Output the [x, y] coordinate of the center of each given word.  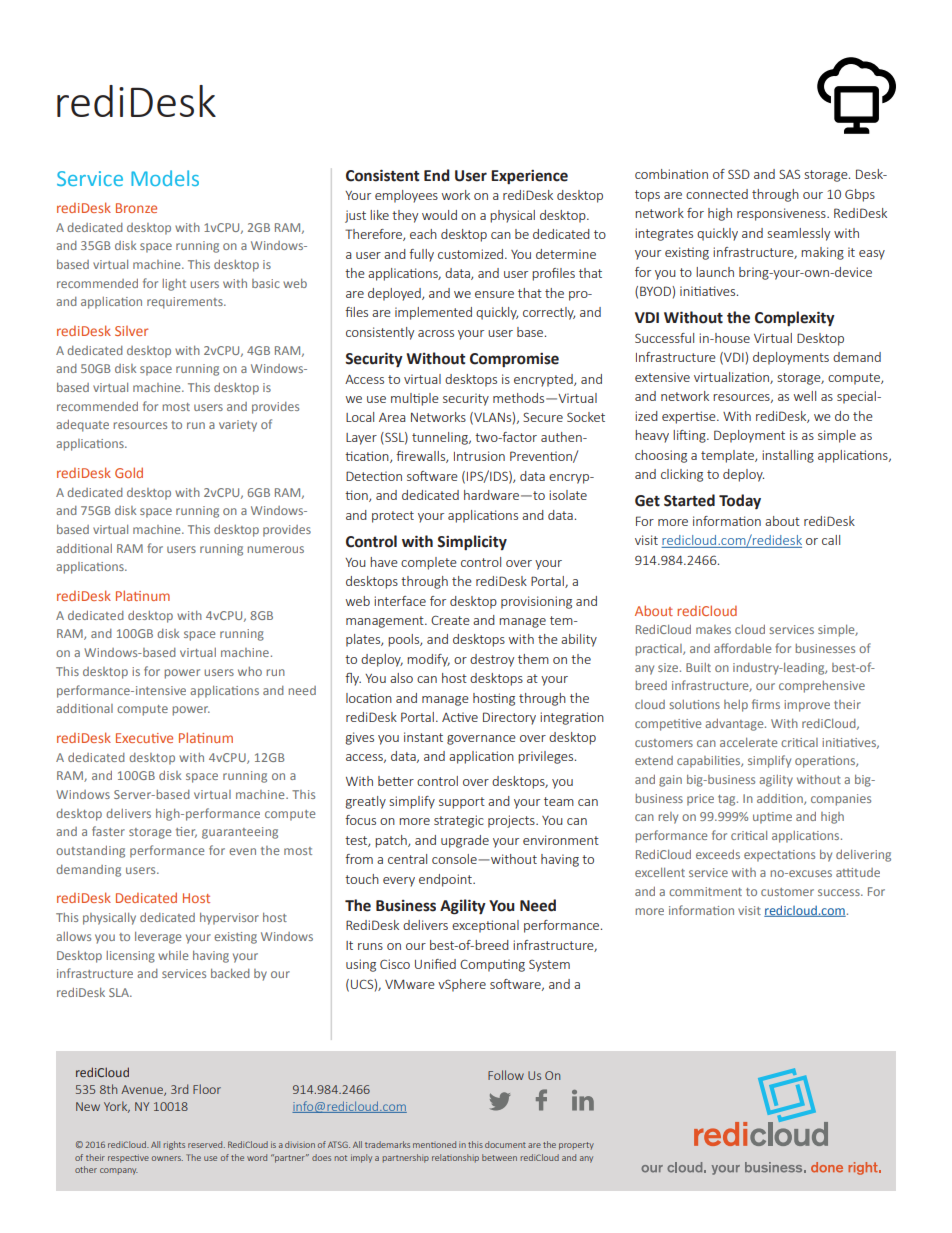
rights [174, 1145]
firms [766, 704]
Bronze [136, 208]
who [250, 671]
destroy [492, 660]
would [439, 215]
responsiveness [782, 214]
